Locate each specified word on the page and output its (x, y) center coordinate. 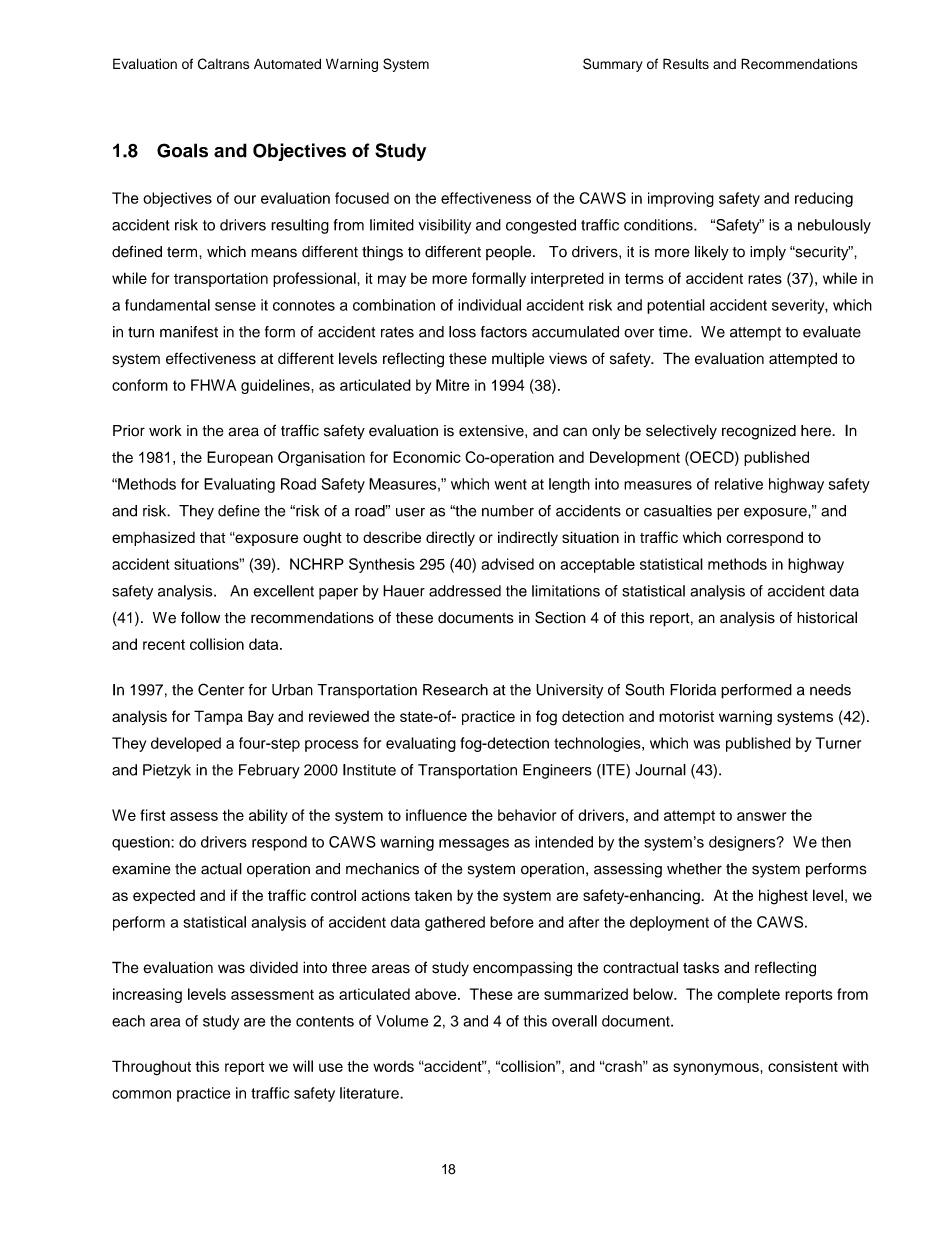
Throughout (151, 1068)
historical (827, 617)
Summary (613, 65)
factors (504, 332)
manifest (189, 332)
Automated (287, 64)
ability (268, 816)
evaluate (832, 332)
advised (507, 564)
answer (761, 816)
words (393, 1066)
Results (686, 63)
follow (200, 617)
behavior (527, 815)
